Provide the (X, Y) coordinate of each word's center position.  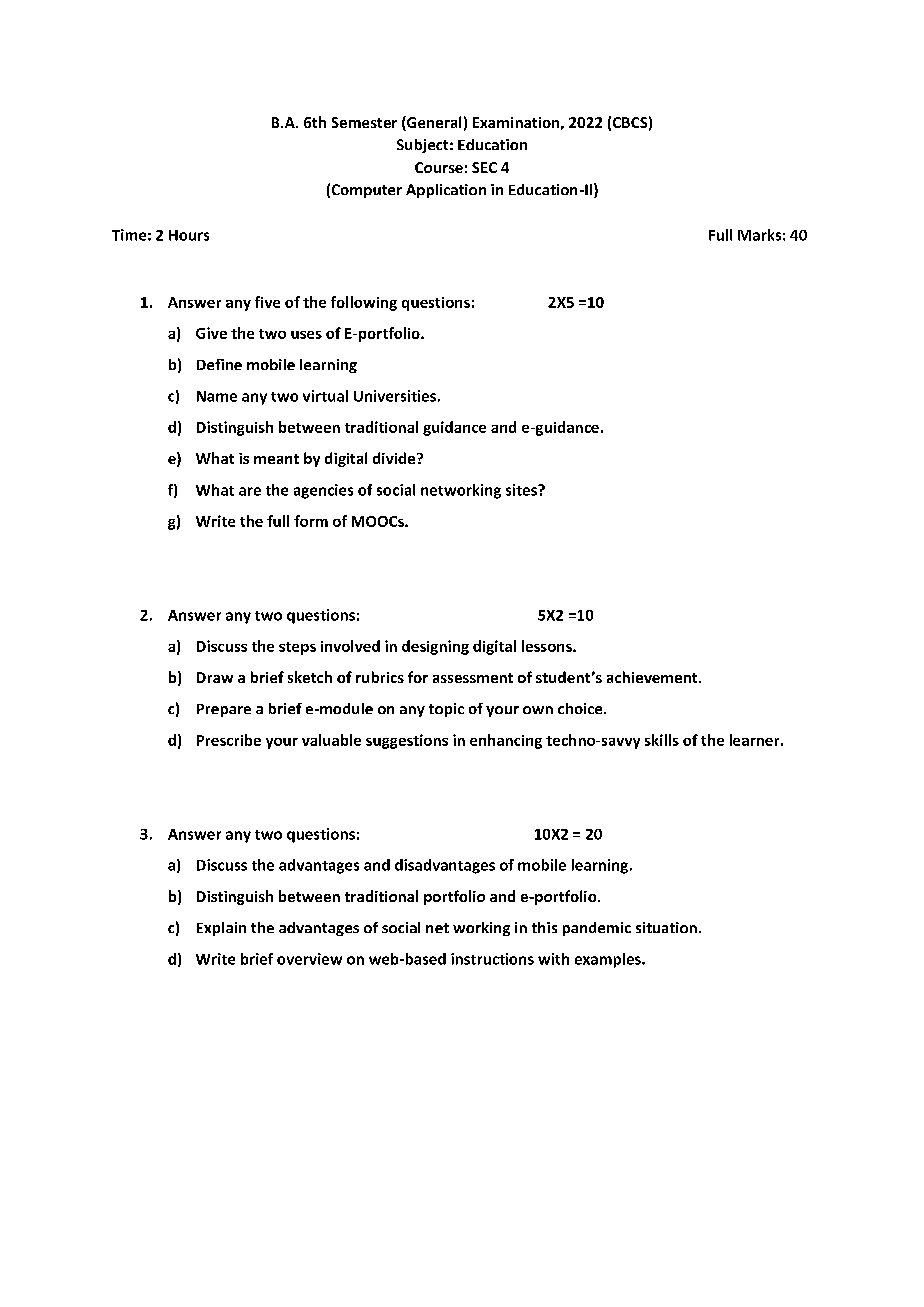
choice (581, 708)
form (311, 521)
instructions (492, 959)
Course (439, 167)
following (364, 303)
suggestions (407, 741)
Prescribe (229, 740)
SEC (484, 167)
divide (395, 458)
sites (523, 490)
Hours (189, 235)
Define (219, 364)
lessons (548, 646)
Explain (221, 929)
